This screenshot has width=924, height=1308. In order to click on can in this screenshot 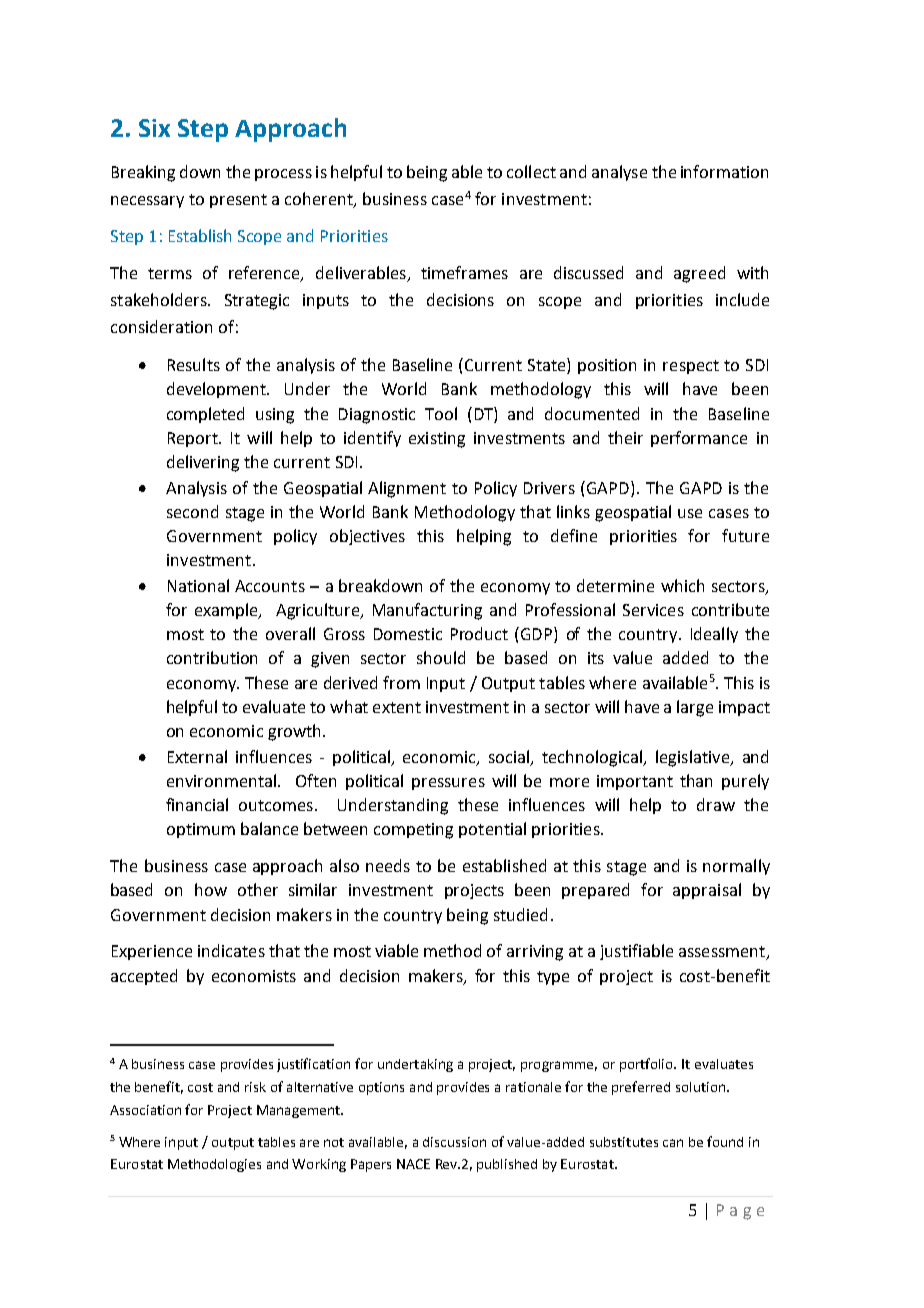, I will do `click(673, 1143)`.
